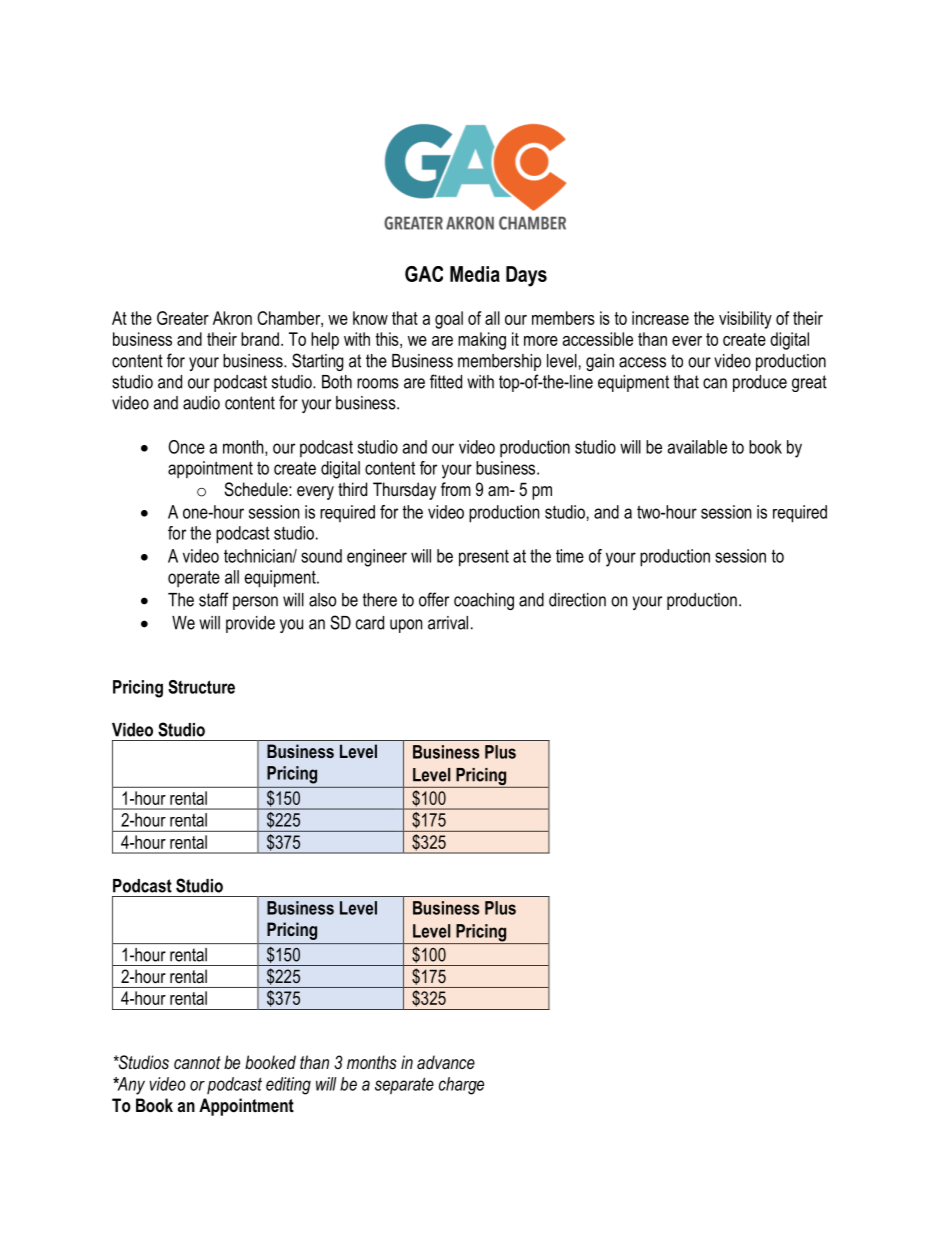 The image size is (952, 1233). Describe the element at coordinates (288, 1086) in the image. I see `editing` at that location.
